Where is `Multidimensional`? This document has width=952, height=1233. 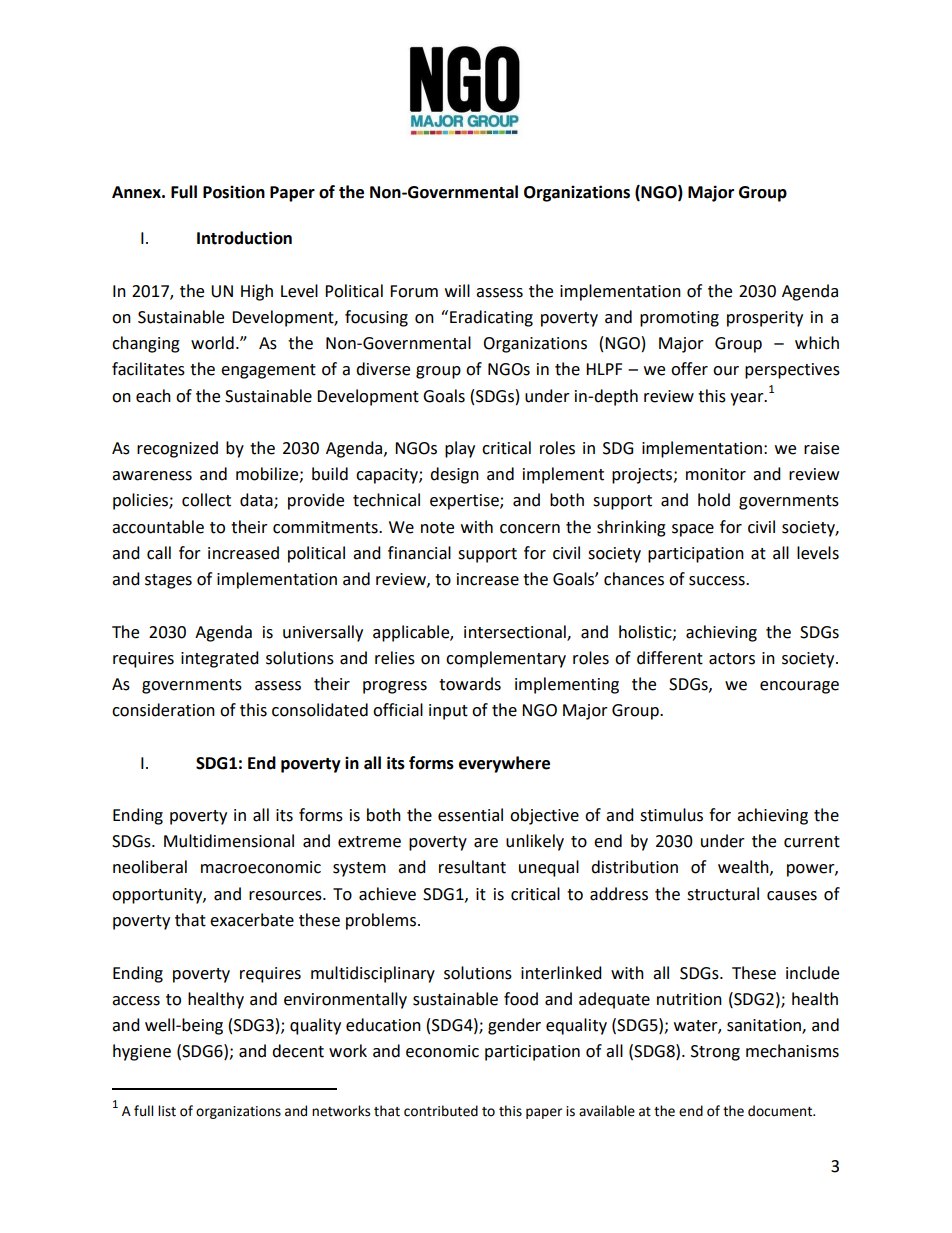 Multidimensional is located at coordinates (229, 841).
